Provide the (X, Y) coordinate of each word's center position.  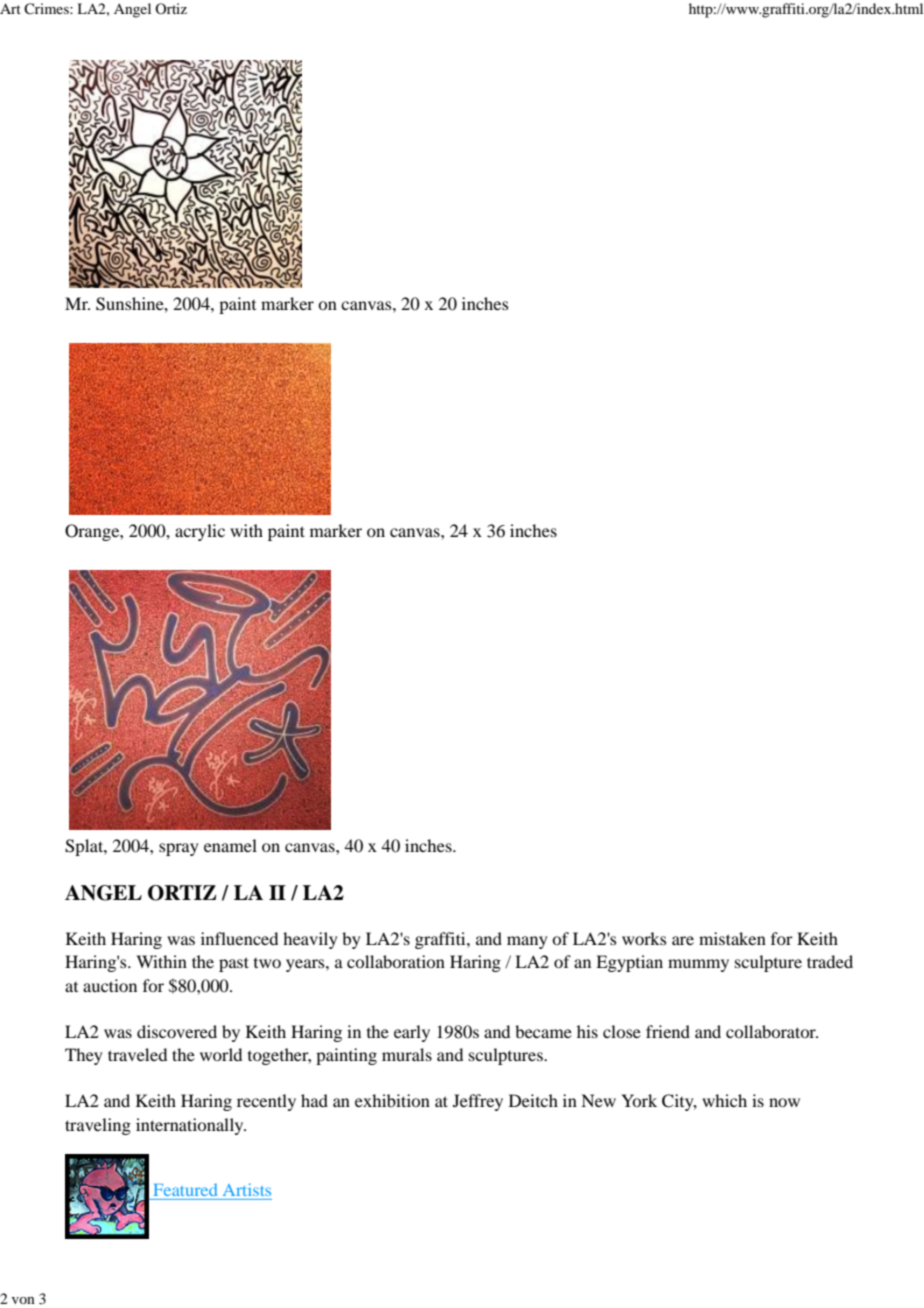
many (527, 942)
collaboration (396, 961)
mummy (698, 965)
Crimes (47, 8)
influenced (239, 938)
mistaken (732, 938)
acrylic (200, 532)
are (683, 940)
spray (178, 849)
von (23, 1300)
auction (110, 985)
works (644, 938)
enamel (230, 845)
